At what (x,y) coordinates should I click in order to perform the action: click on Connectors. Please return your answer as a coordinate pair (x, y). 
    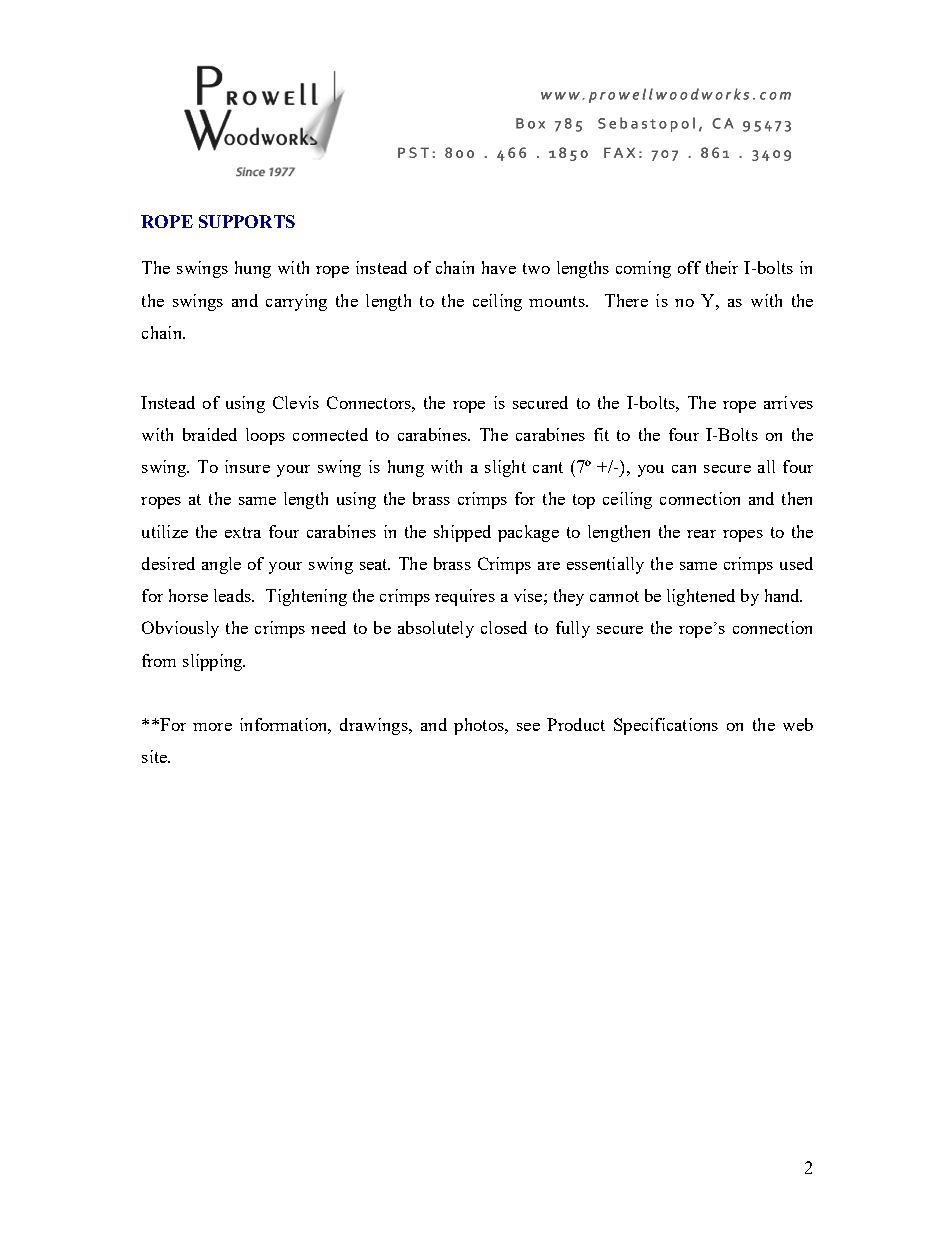
    Looking at the image, I should click on (370, 402).
